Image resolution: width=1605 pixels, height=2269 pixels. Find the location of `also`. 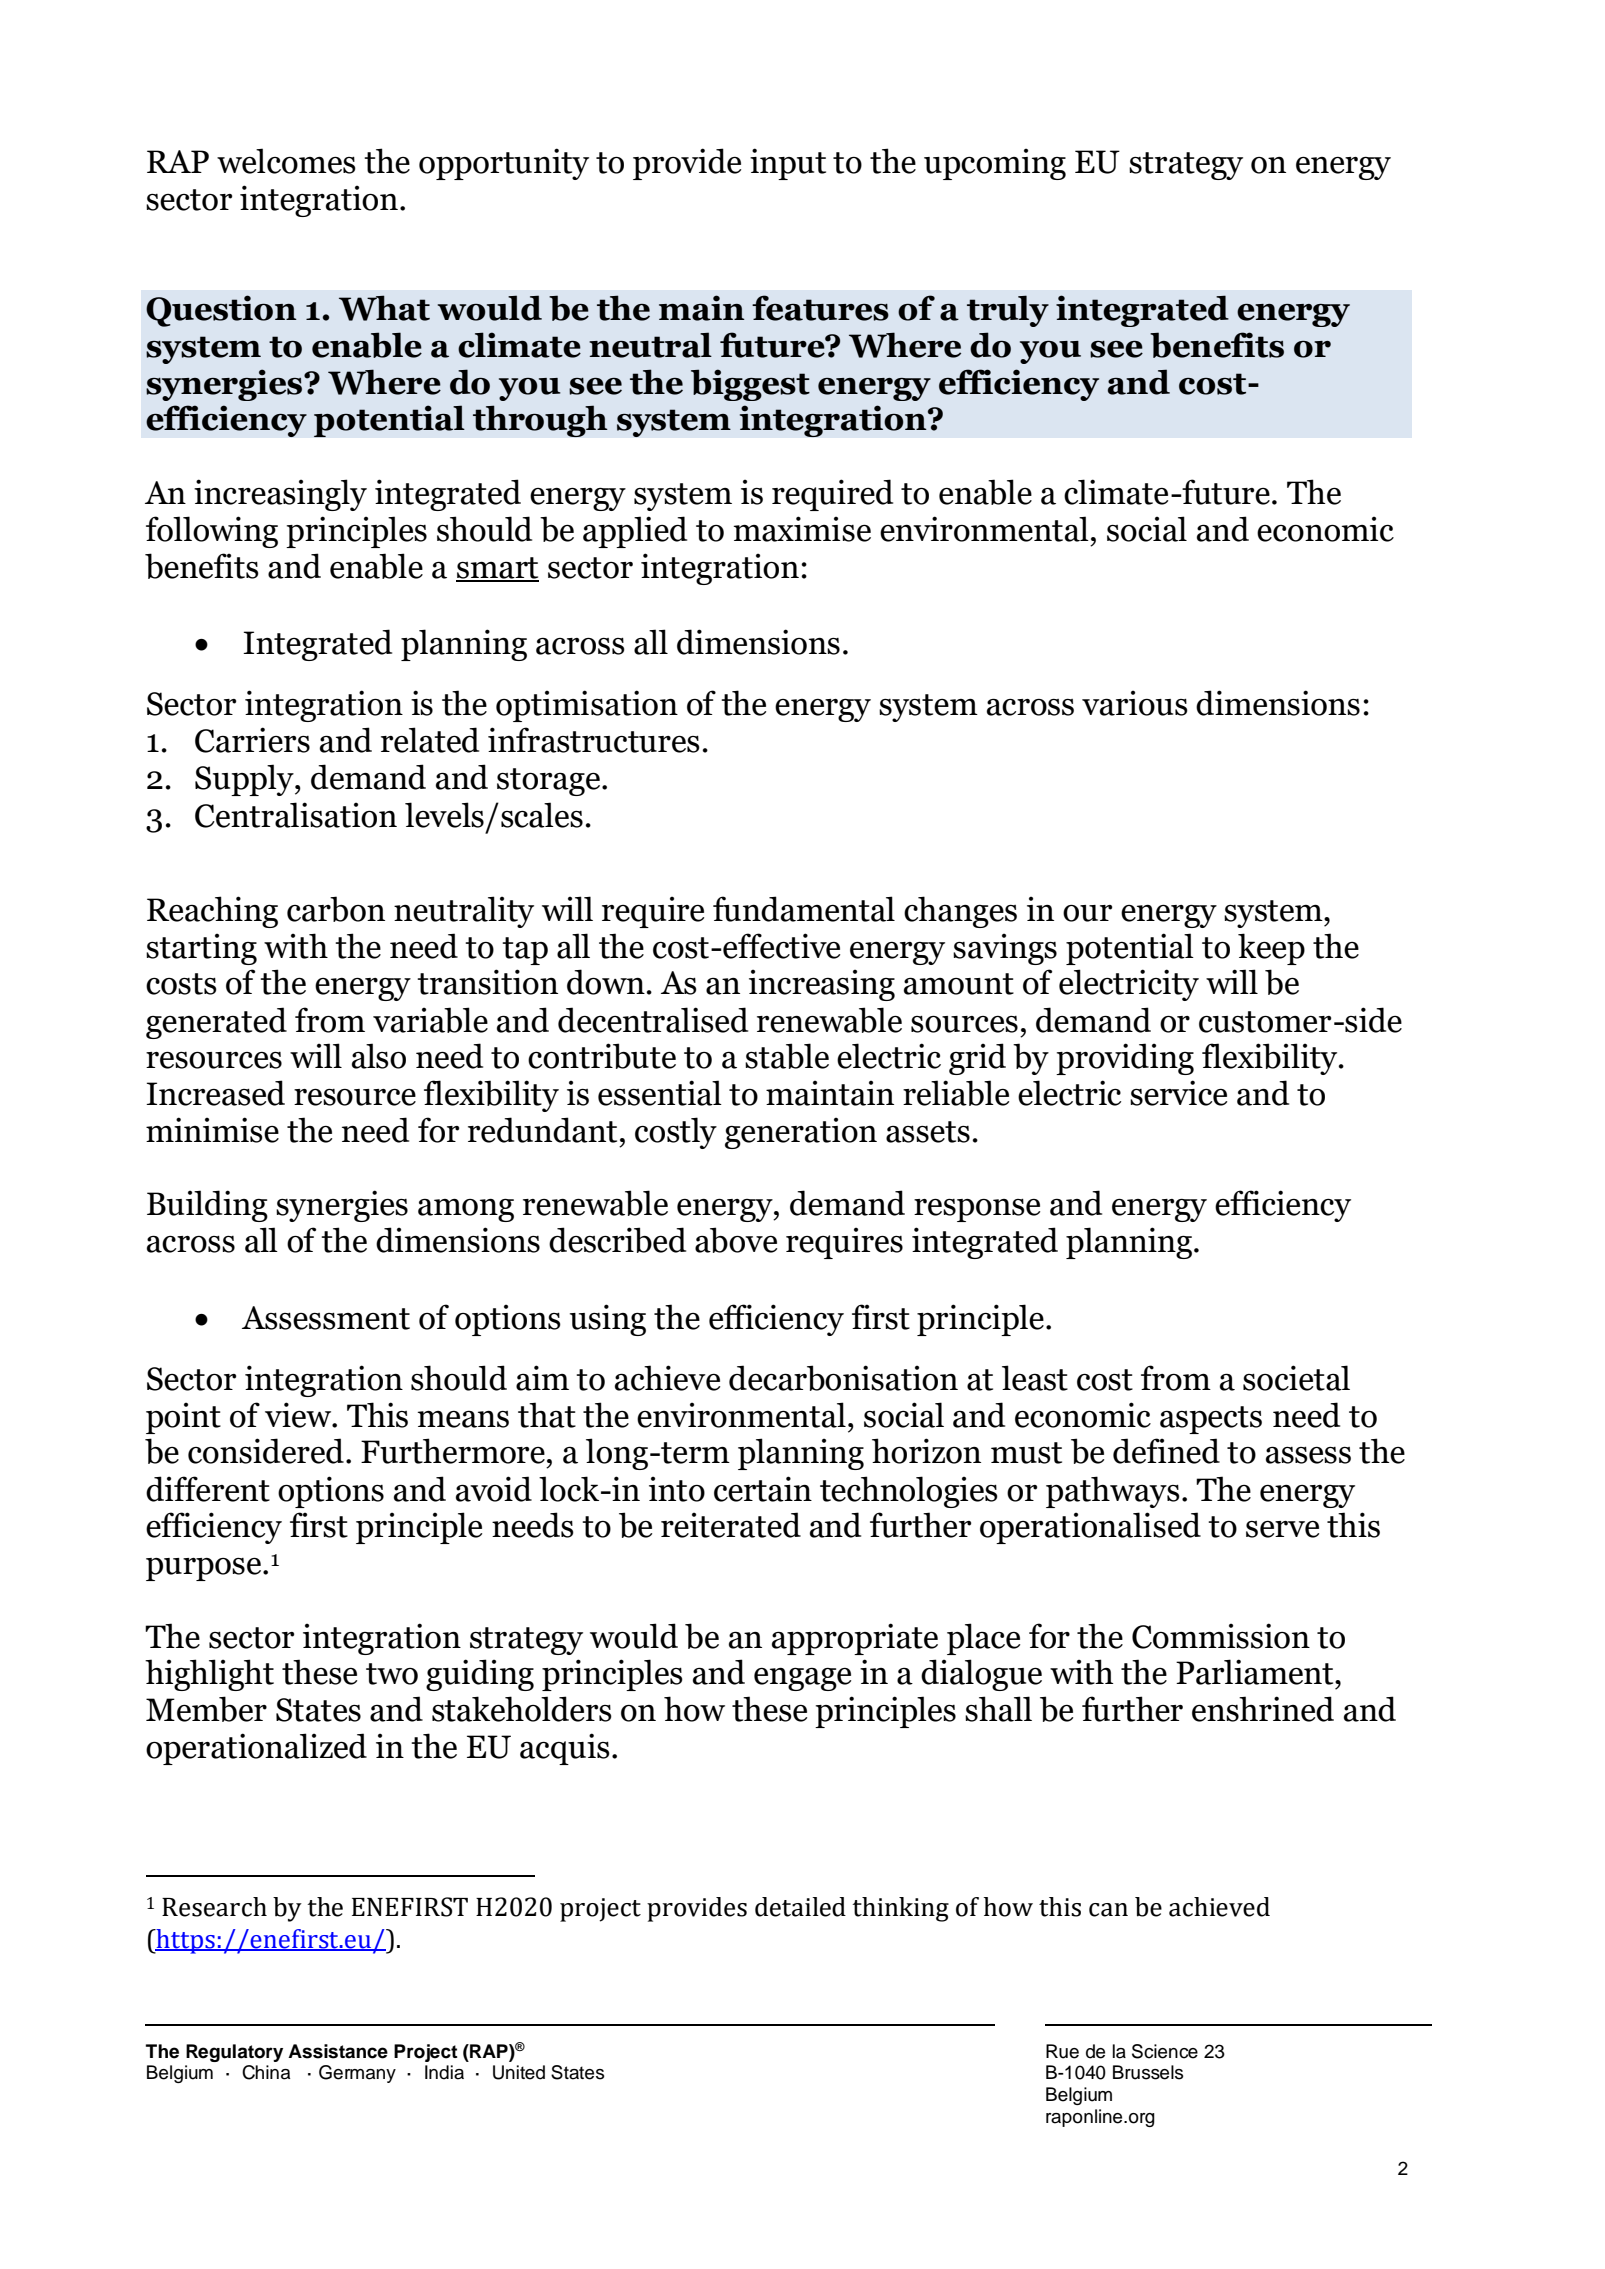

also is located at coordinates (379, 1056).
